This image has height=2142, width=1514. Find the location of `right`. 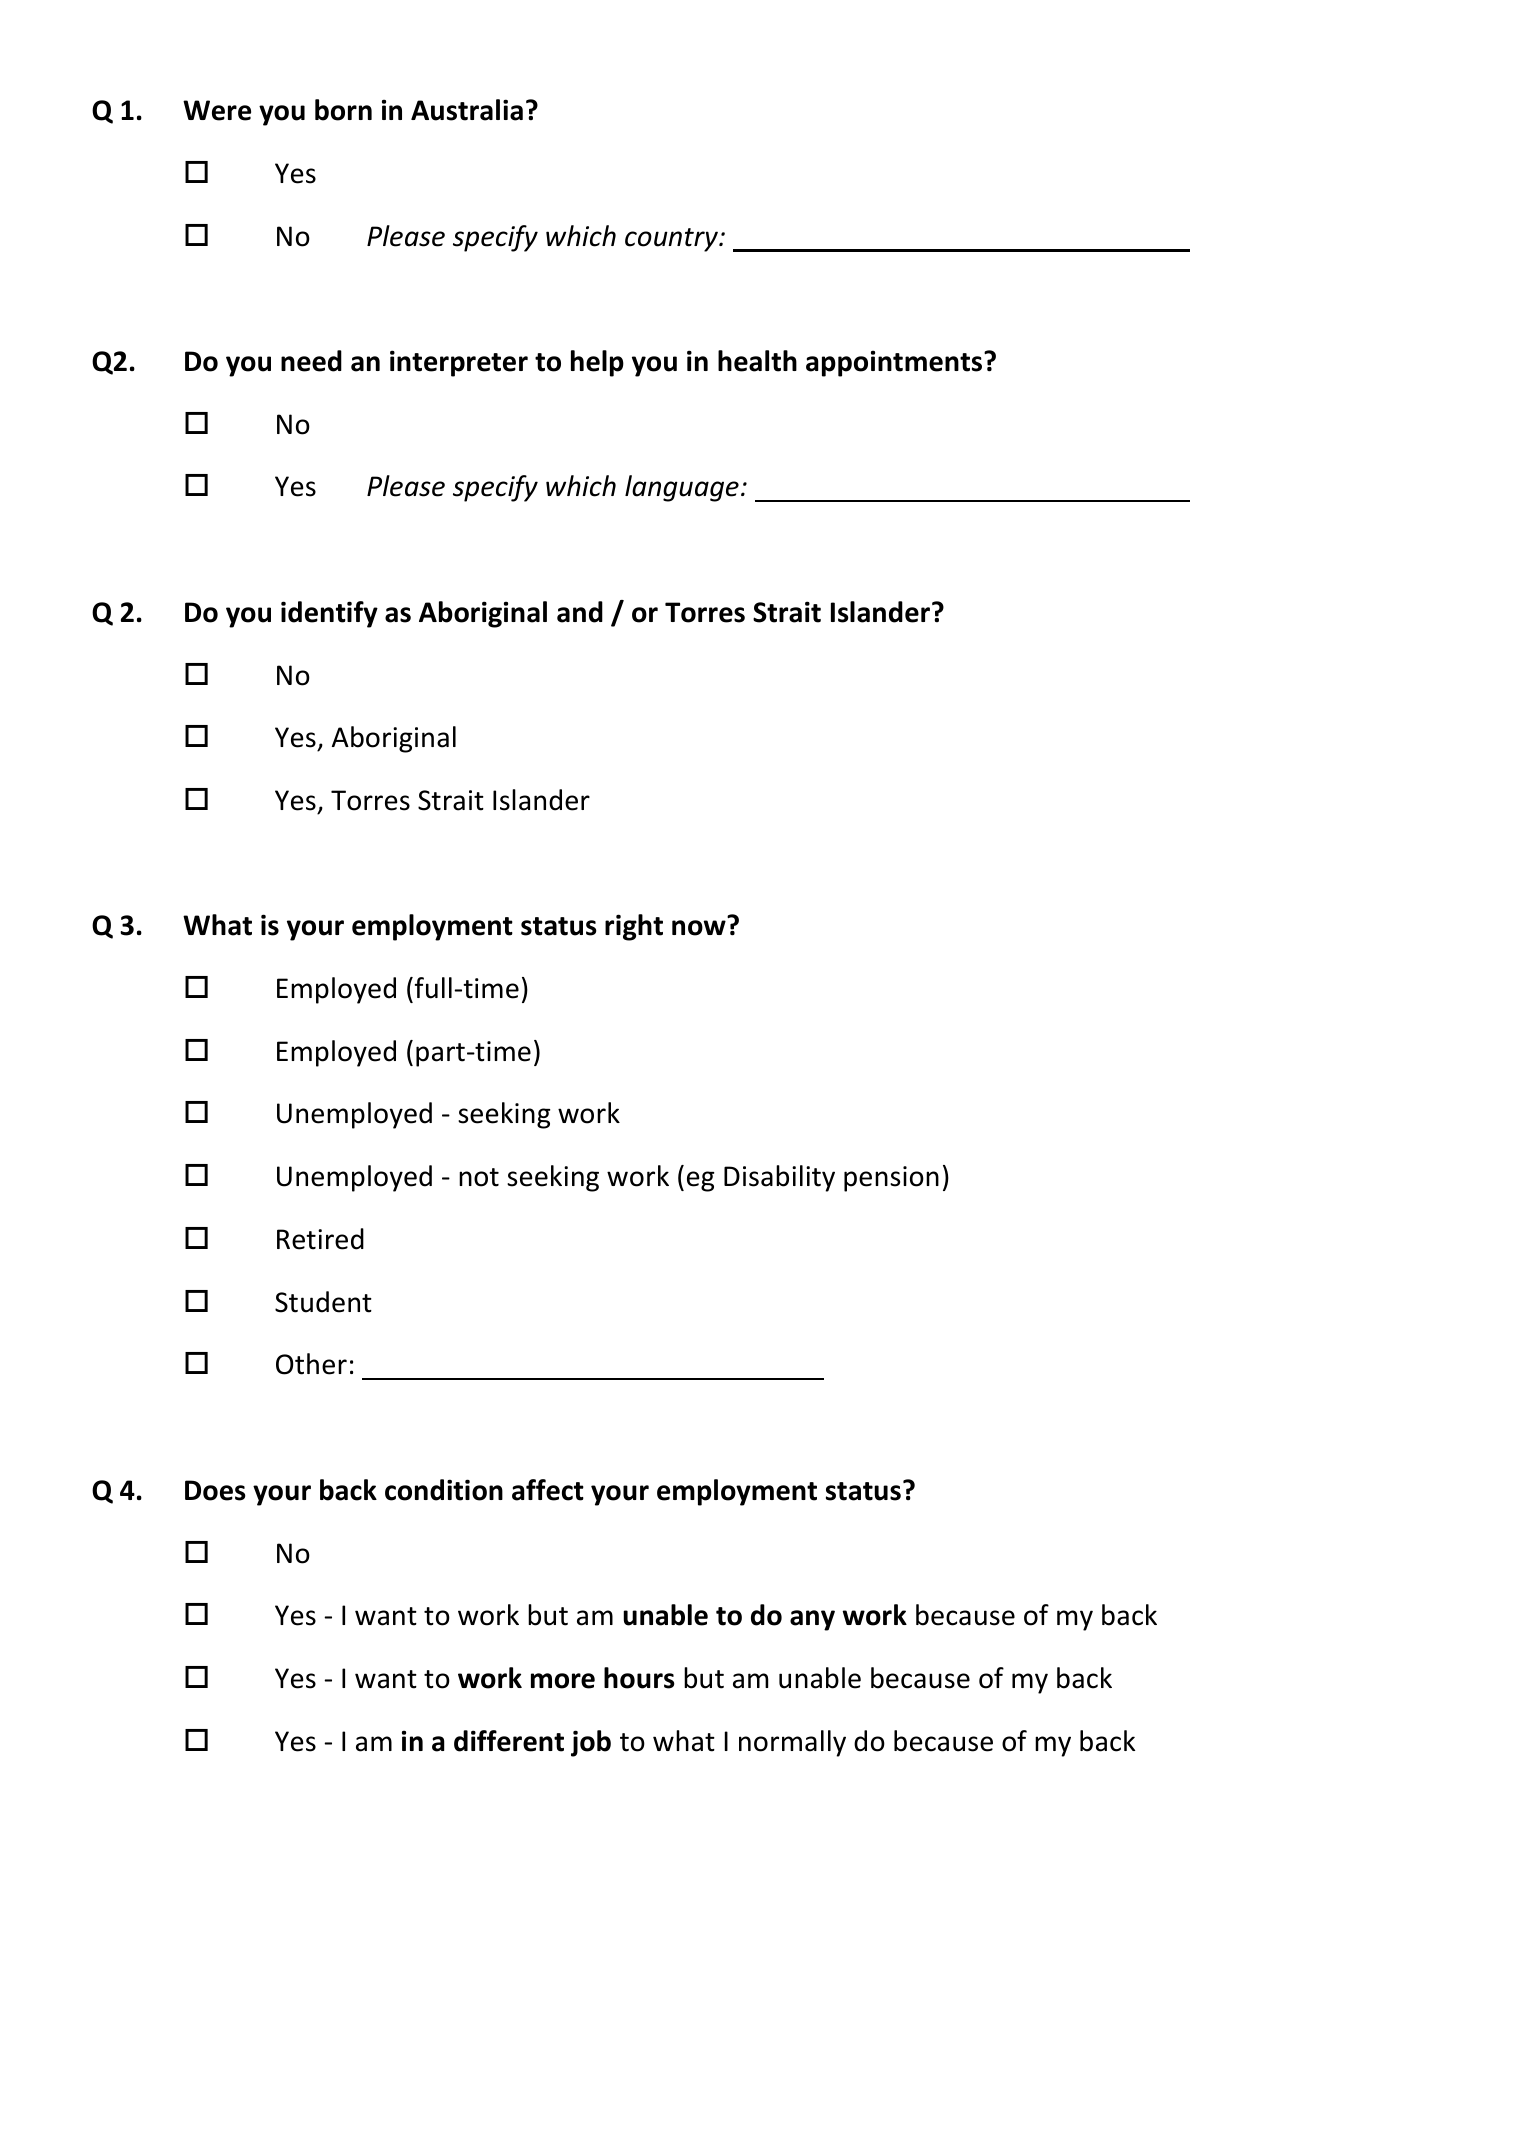

right is located at coordinates (634, 927).
